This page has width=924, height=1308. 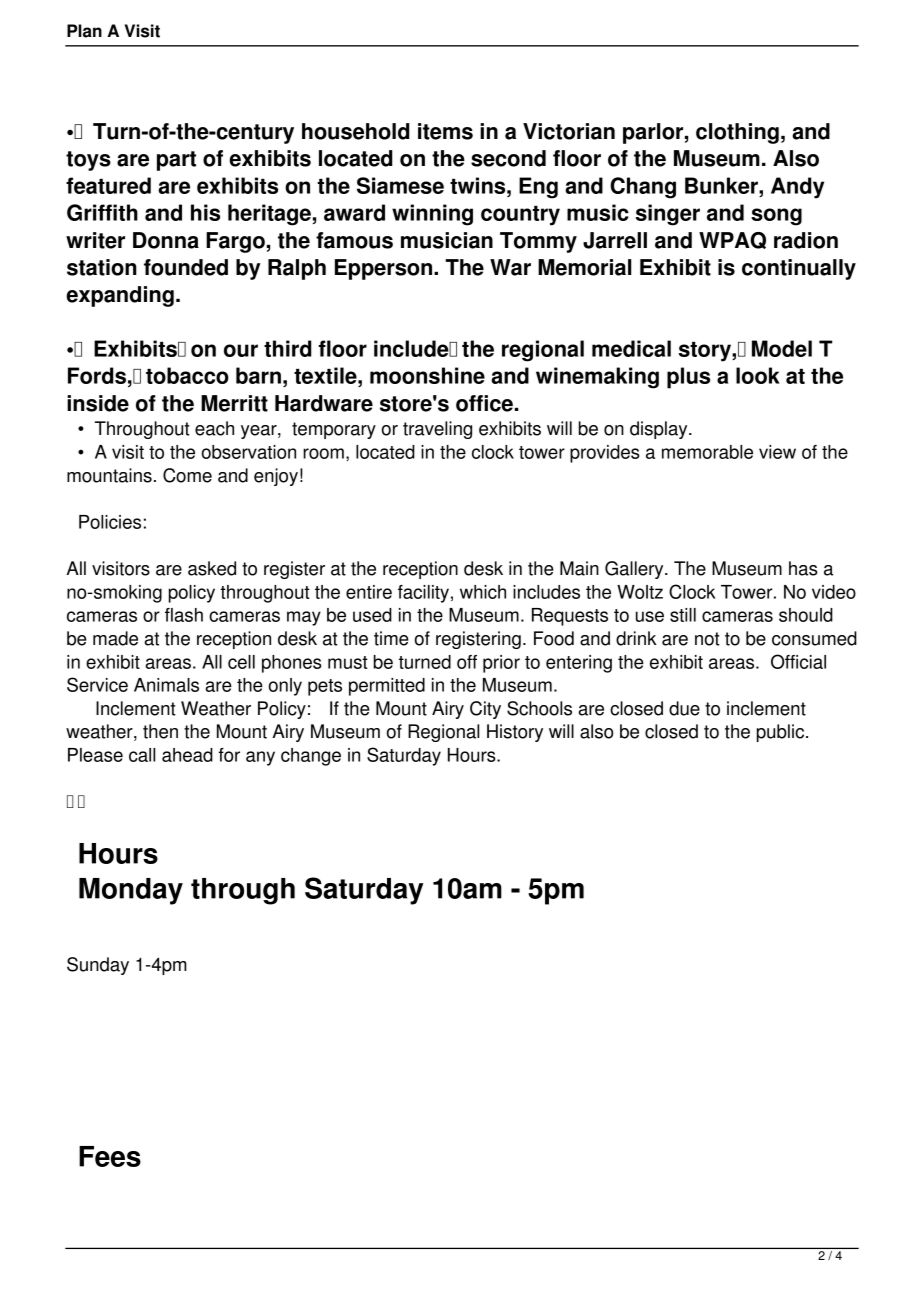 What do you see at coordinates (110, 1156) in the page?
I see `Fees` at bounding box center [110, 1156].
